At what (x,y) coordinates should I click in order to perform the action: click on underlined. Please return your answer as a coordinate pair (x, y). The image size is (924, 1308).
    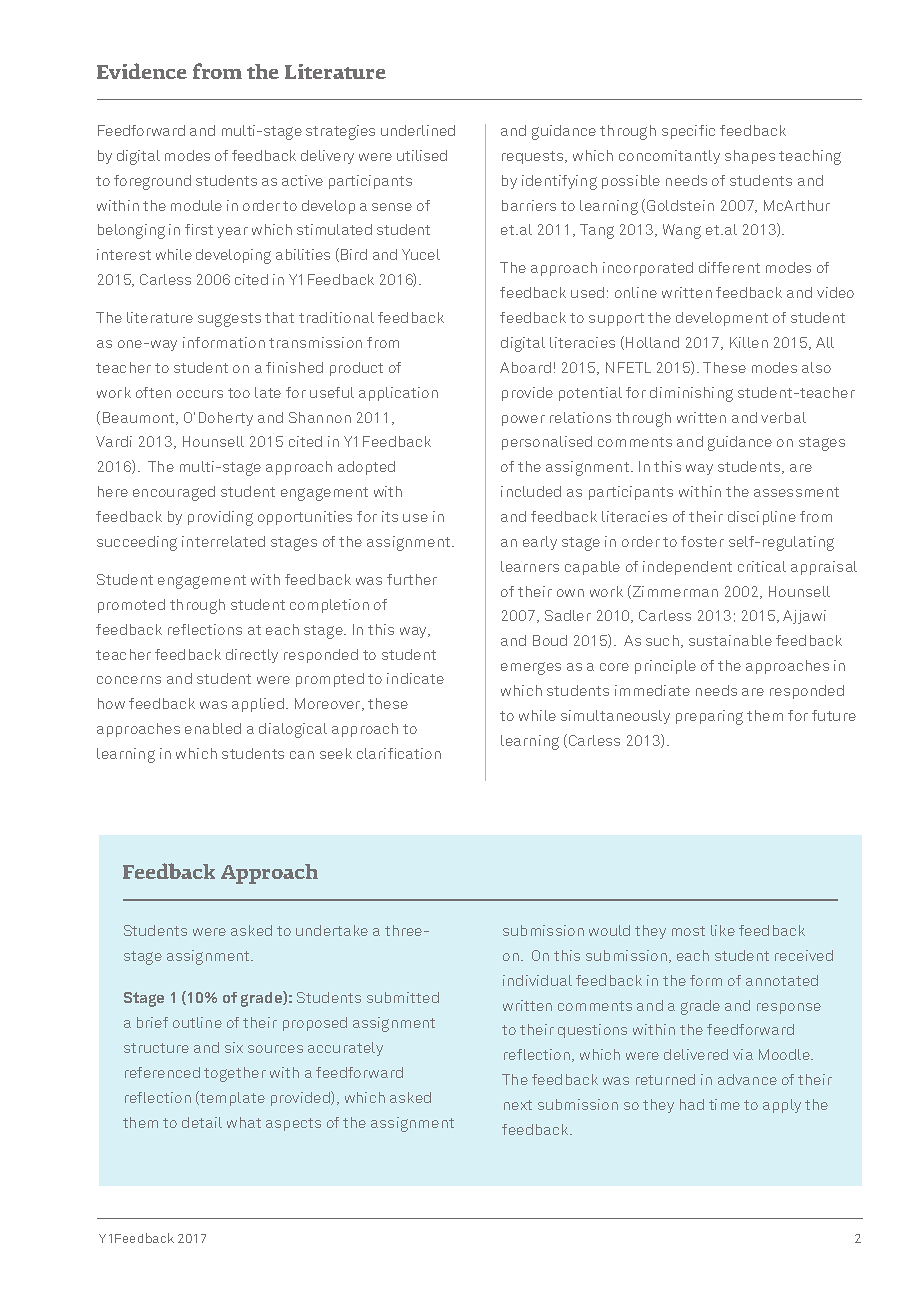
    Looking at the image, I should click on (418, 130).
